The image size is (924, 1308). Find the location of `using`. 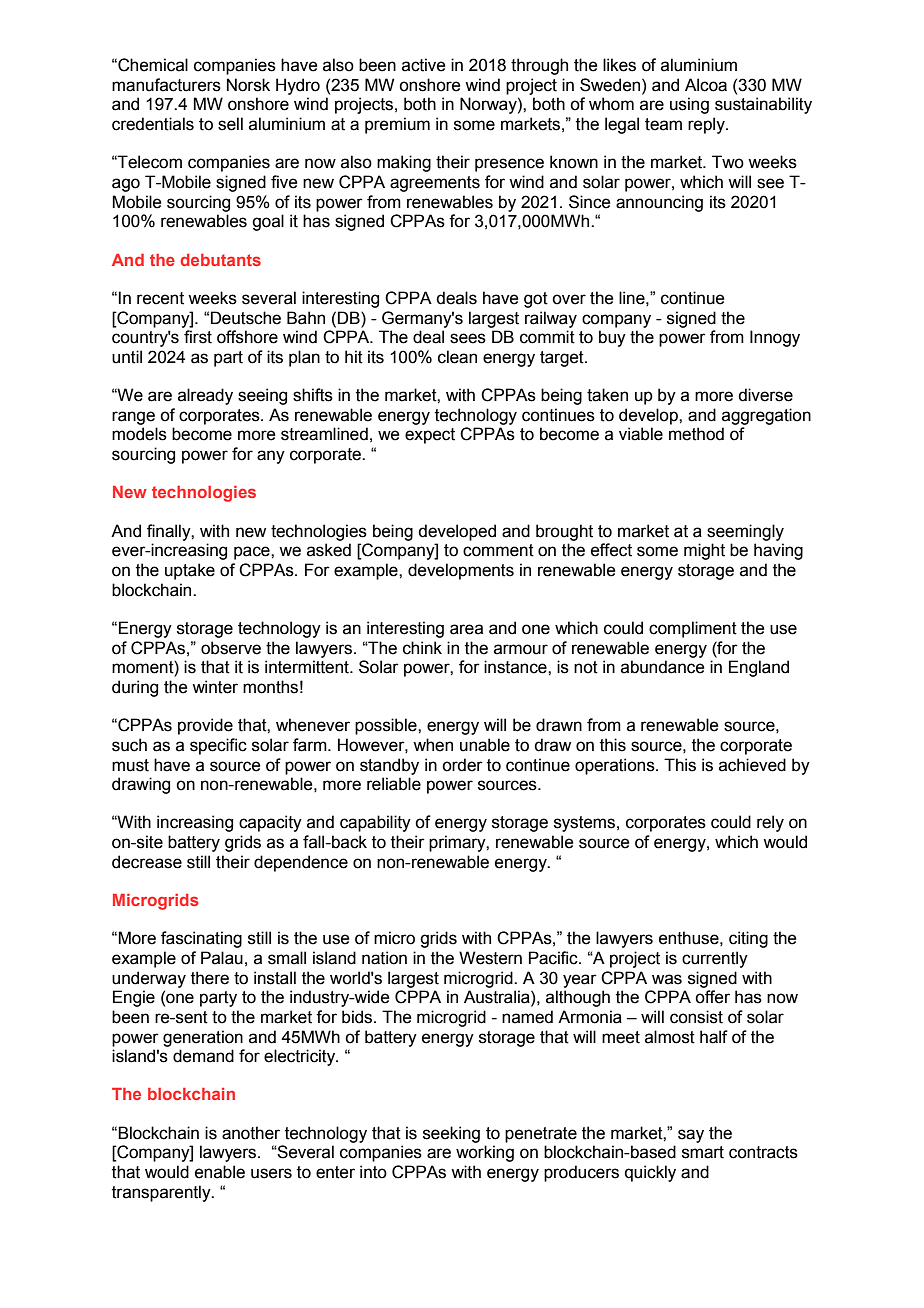

using is located at coordinates (689, 105).
